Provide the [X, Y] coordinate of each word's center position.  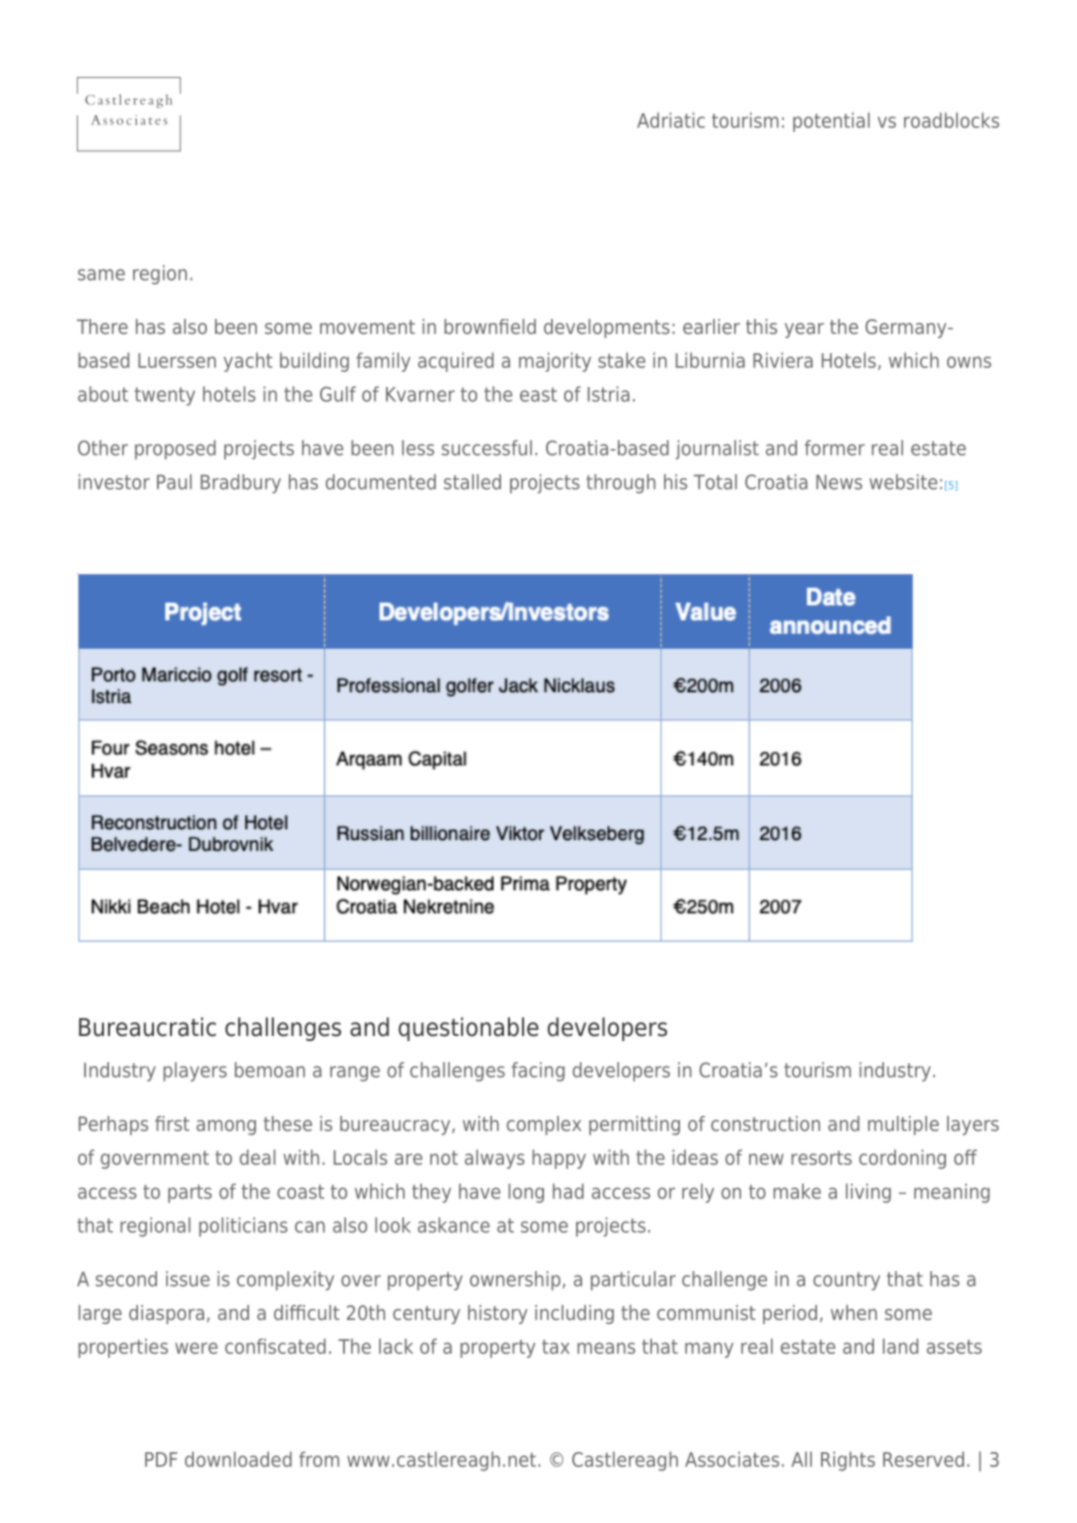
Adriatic [671, 120]
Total [715, 482]
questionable [468, 1029]
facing [538, 1072]
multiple [903, 1125]
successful [487, 448]
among [226, 1127]
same [101, 275]
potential [831, 122]
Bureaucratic [147, 1027]
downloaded [238, 1459]
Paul [174, 482]
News [839, 482]
